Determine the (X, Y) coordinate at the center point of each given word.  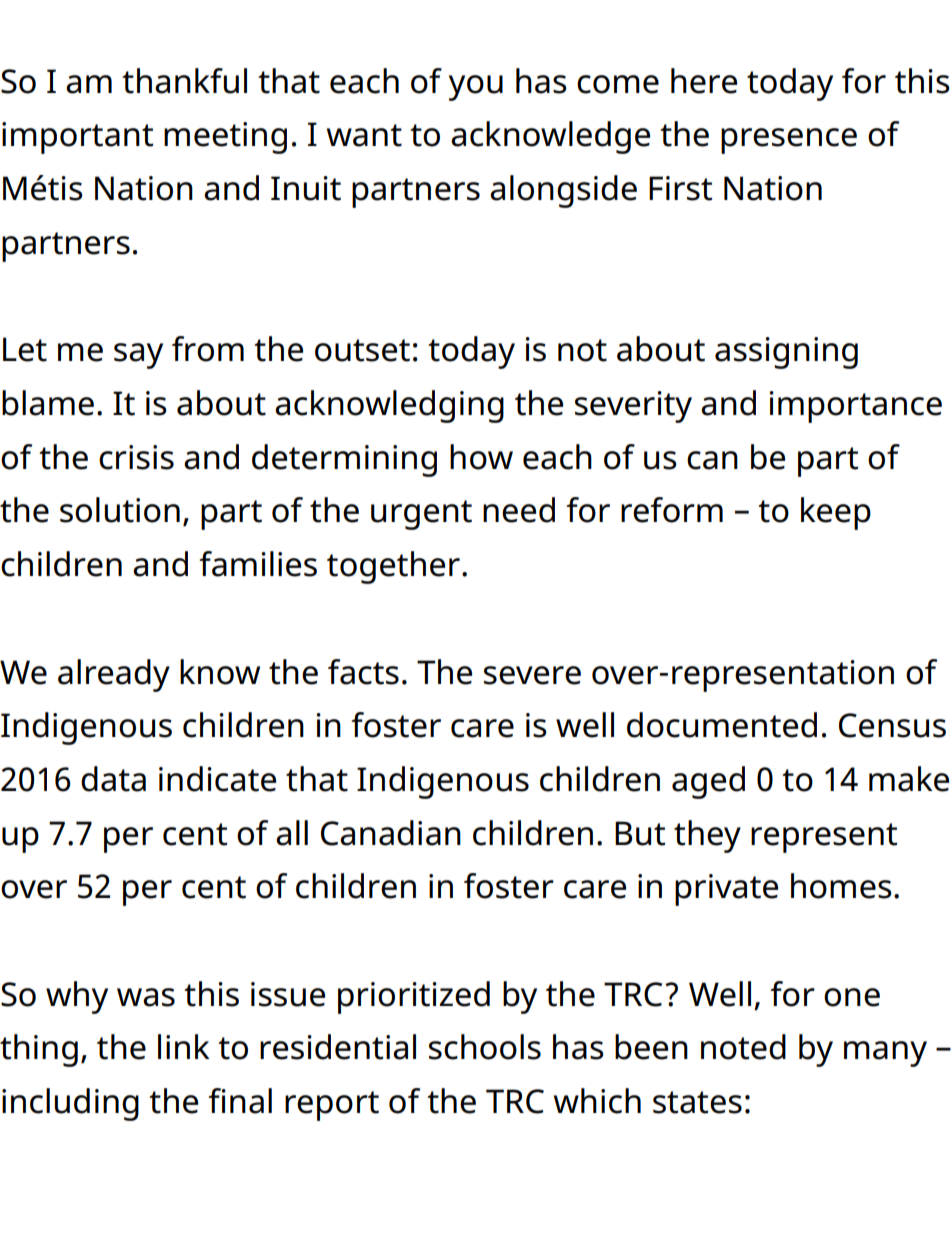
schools (485, 1047)
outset (362, 350)
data (113, 779)
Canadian (391, 833)
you (476, 88)
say (138, 356)
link (184, 1046)
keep (836, 513)
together (393, 567)
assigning (786, 353)
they (707, 836)
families (258, 564)
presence (789, 141)
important (77, 138)
